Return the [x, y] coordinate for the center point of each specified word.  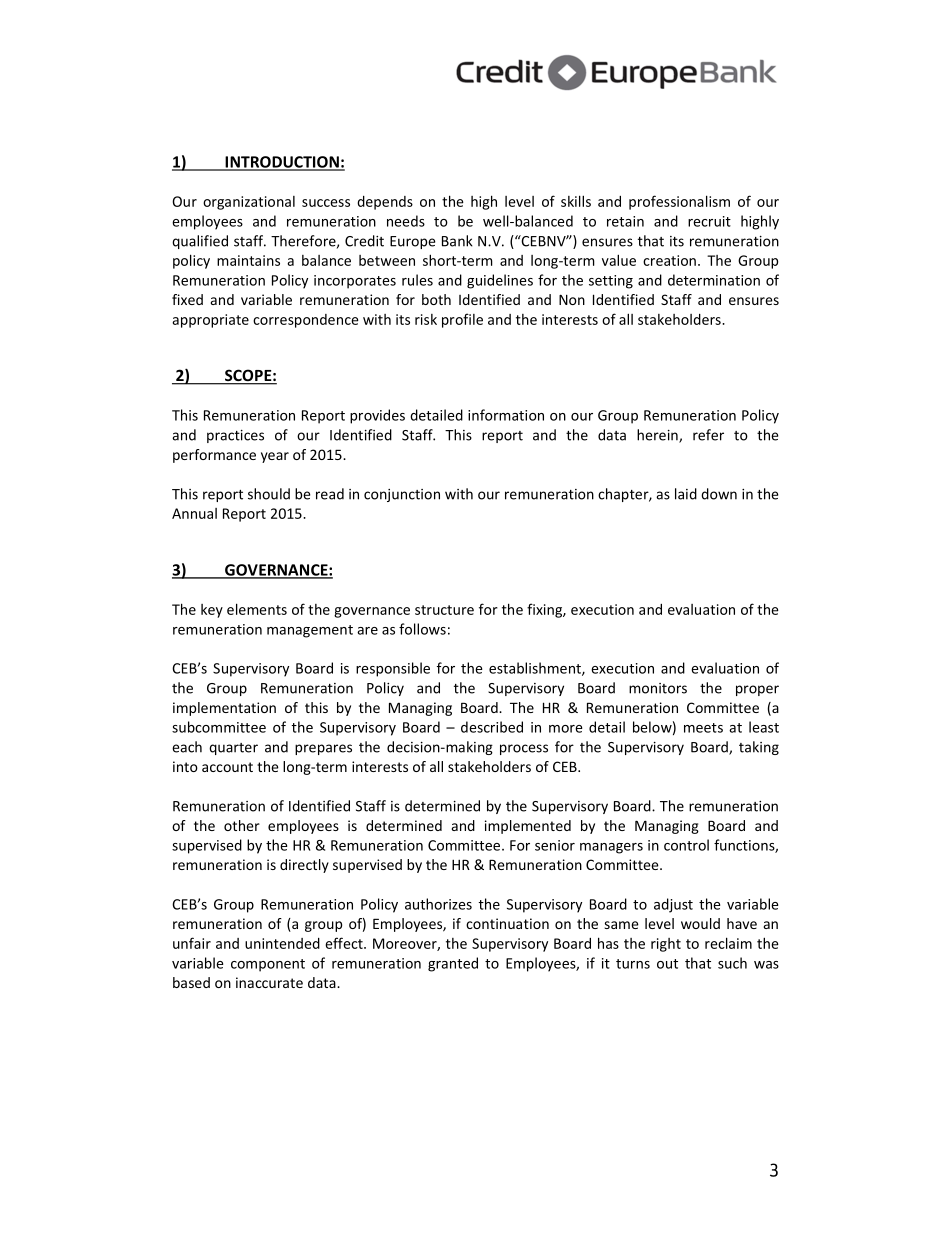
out [667, 964]
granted [453, 964]
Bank [457, 241]
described [492, 727]
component [268, 965]
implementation [224, 709]
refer [708, 435]
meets [703, 728]
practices [235, 436]
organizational [249, 203]
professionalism [679, 202]
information [506, 415]
